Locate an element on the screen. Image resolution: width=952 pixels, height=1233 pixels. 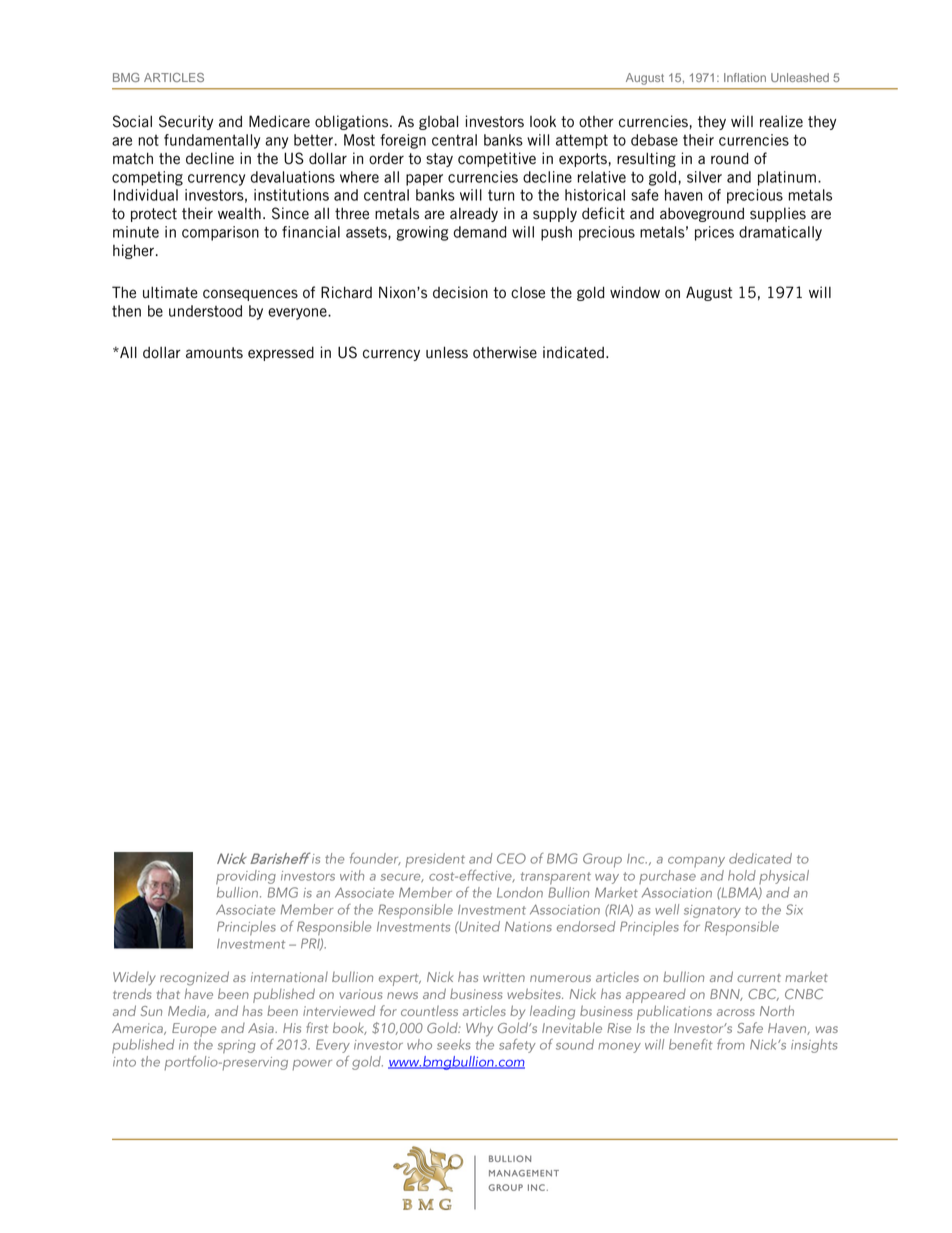
dedicated is located at coordinates (760, 858).
